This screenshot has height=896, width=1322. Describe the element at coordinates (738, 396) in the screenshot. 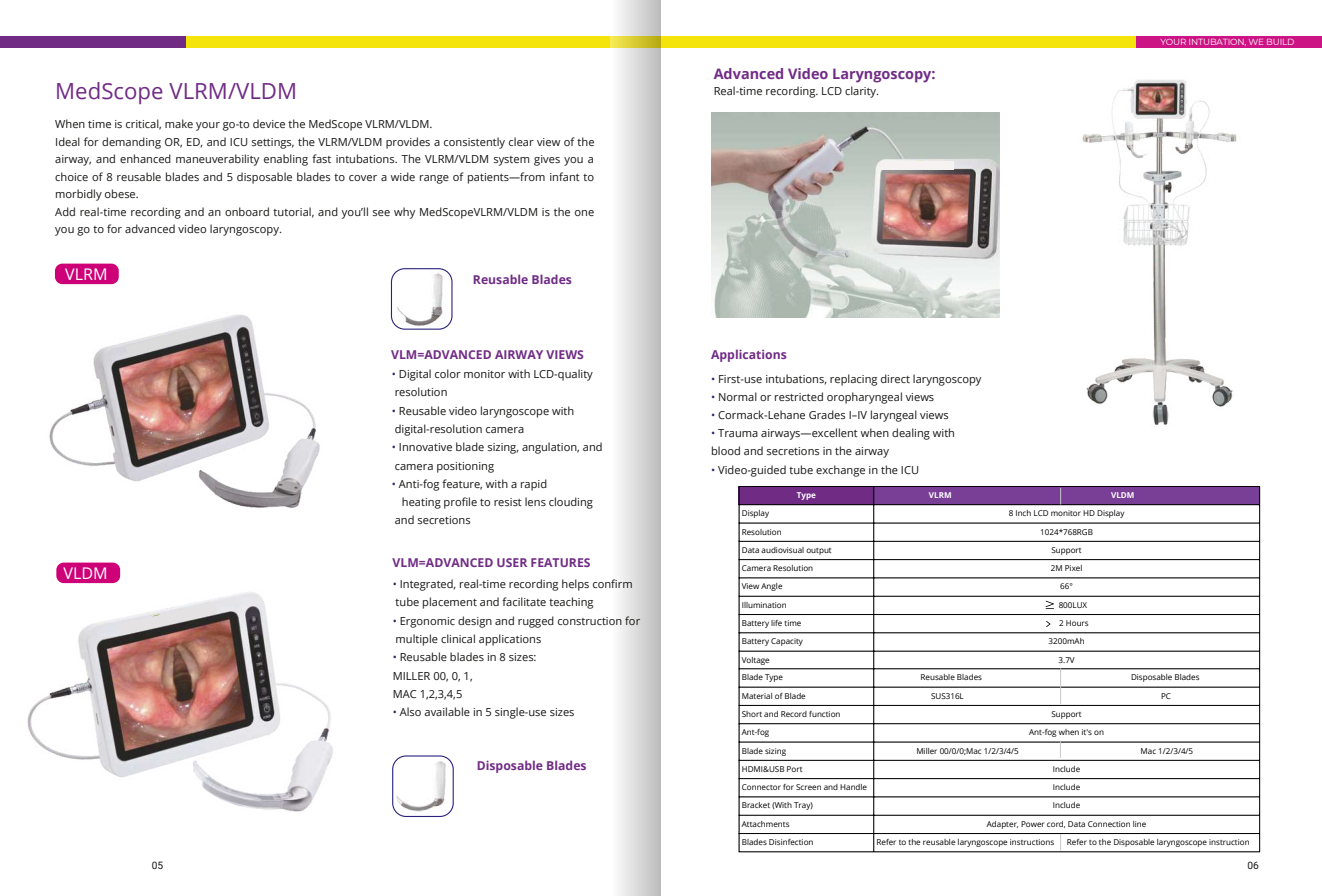

I see `Normal` at that location.
